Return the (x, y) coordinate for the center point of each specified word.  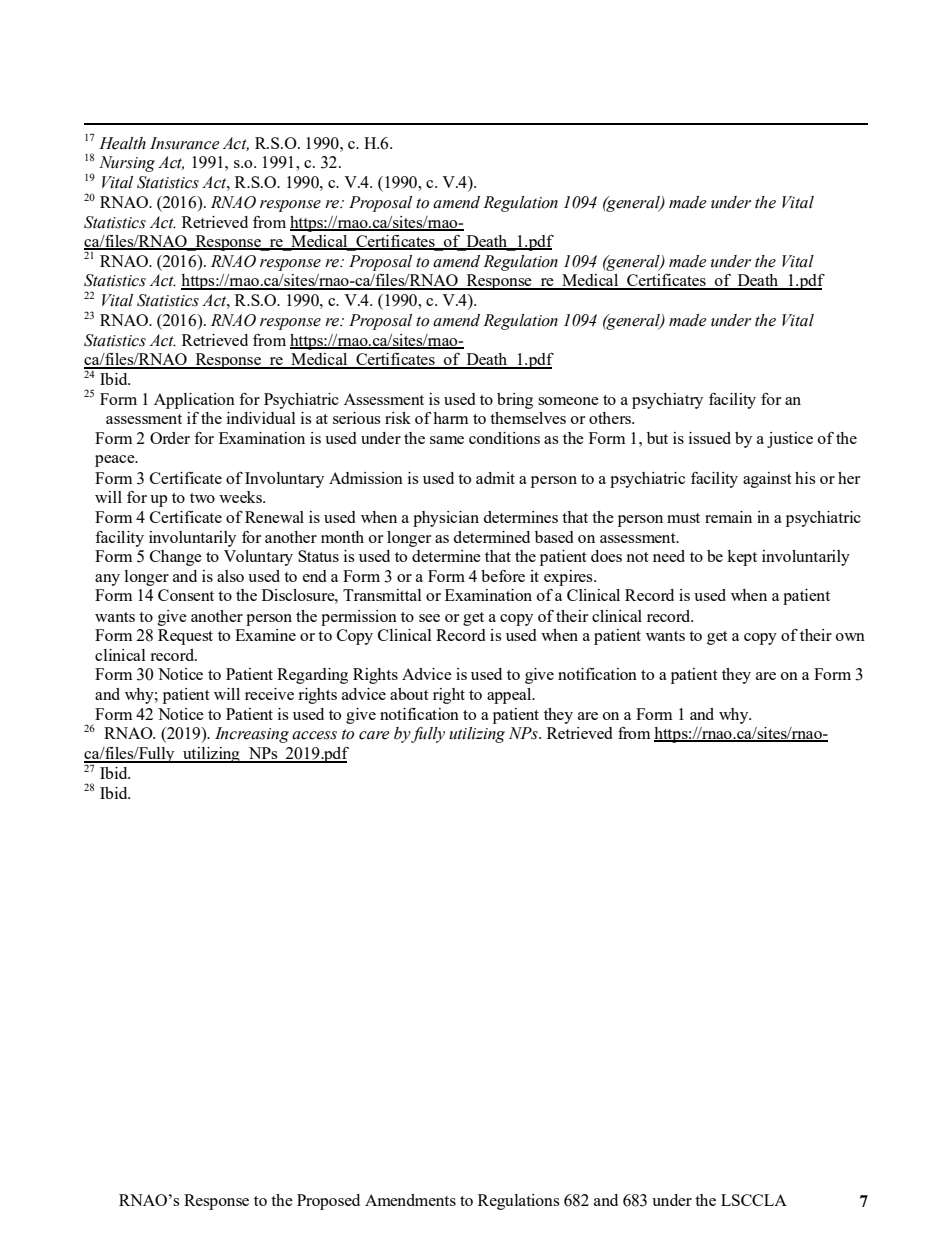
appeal (510, 696)
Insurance (185, 143)
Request (185, 637)
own (850, 637)
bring (515, 401)
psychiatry (667, 401)
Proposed (328, 1202)
